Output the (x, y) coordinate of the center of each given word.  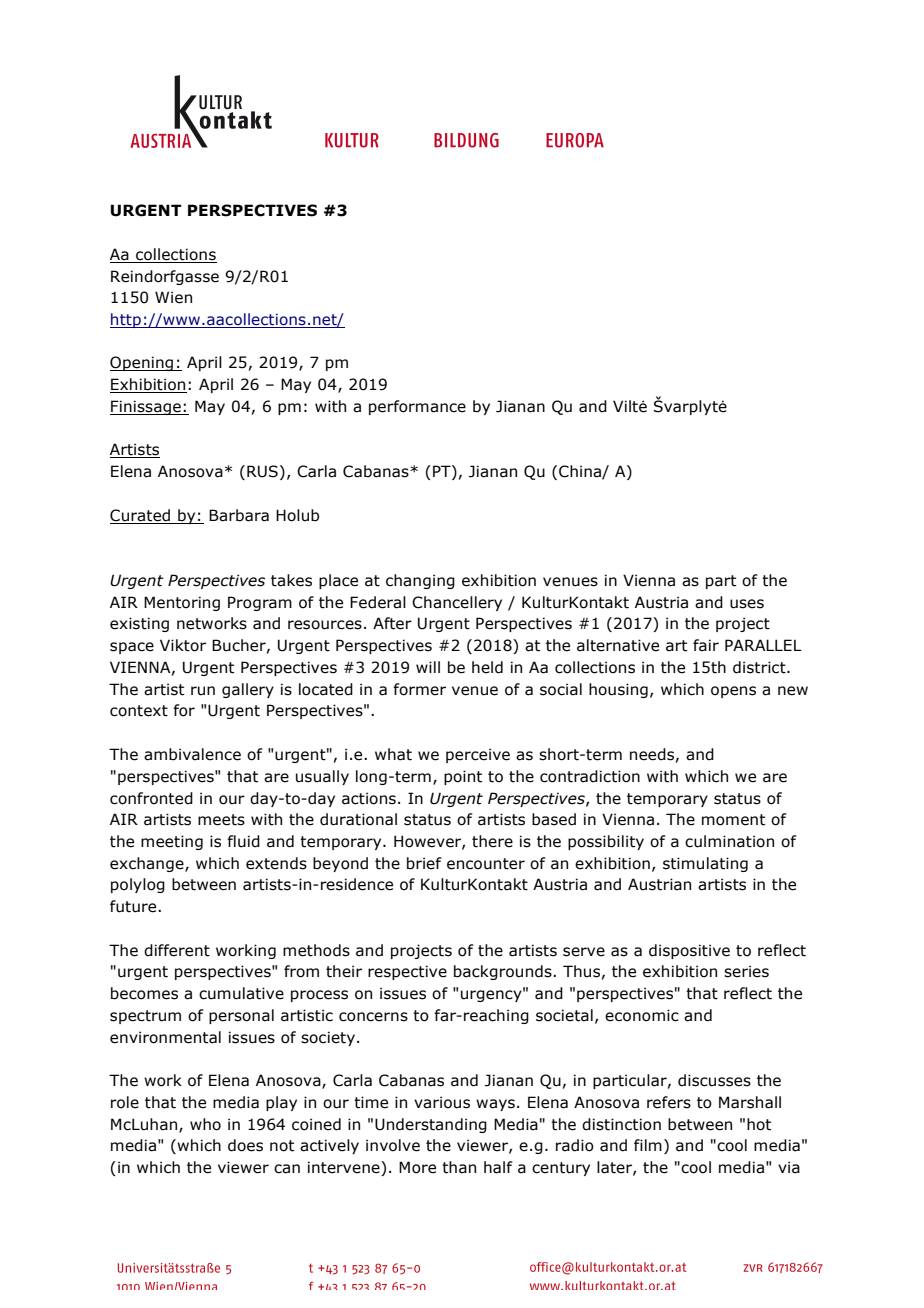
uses (747, 604)
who (205, 1124)
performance (417, 407)
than (459, 1167)
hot (759, 1124)
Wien (173, 297)
